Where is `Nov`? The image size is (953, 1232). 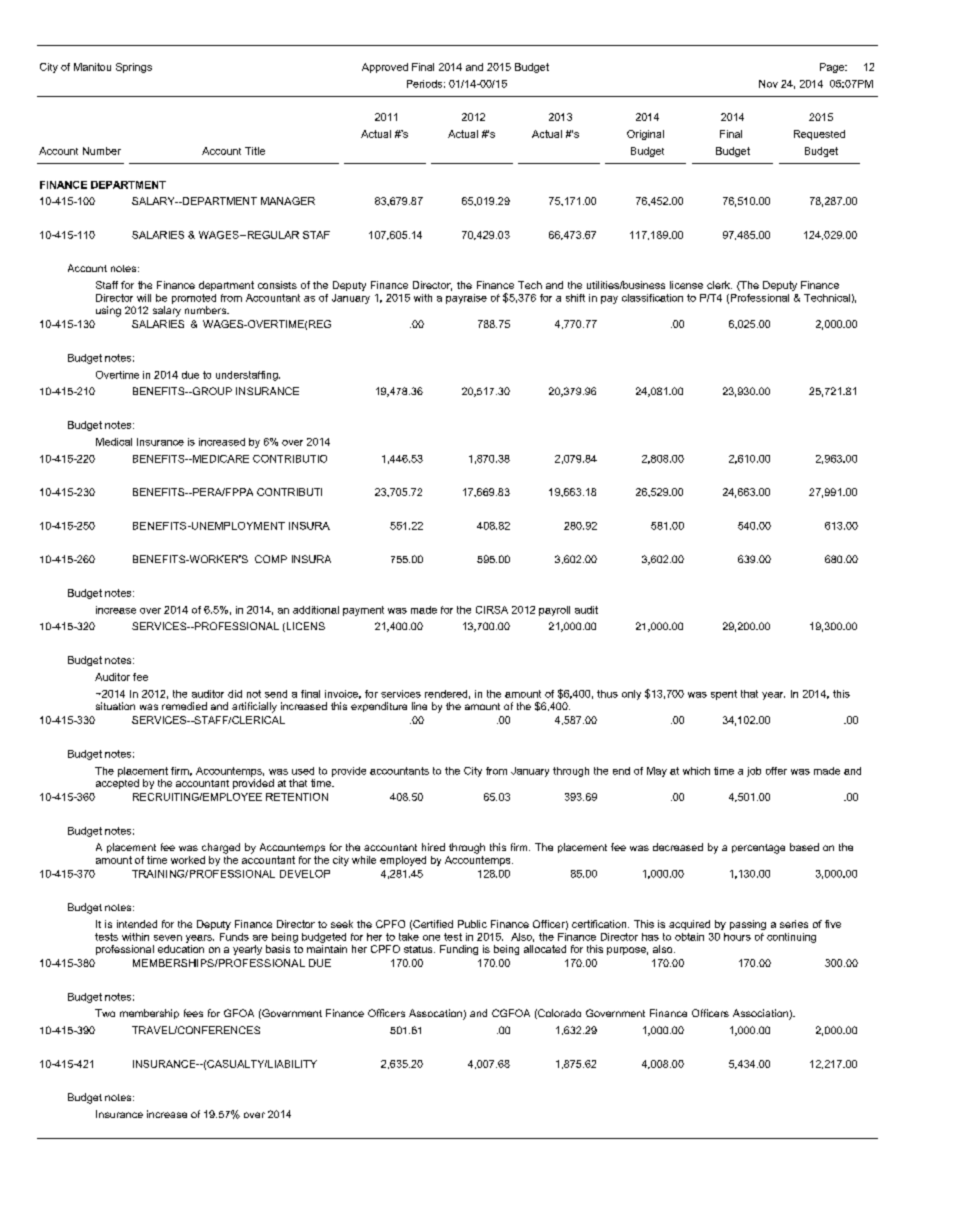
Nov is located at coordinates (768, 84).
